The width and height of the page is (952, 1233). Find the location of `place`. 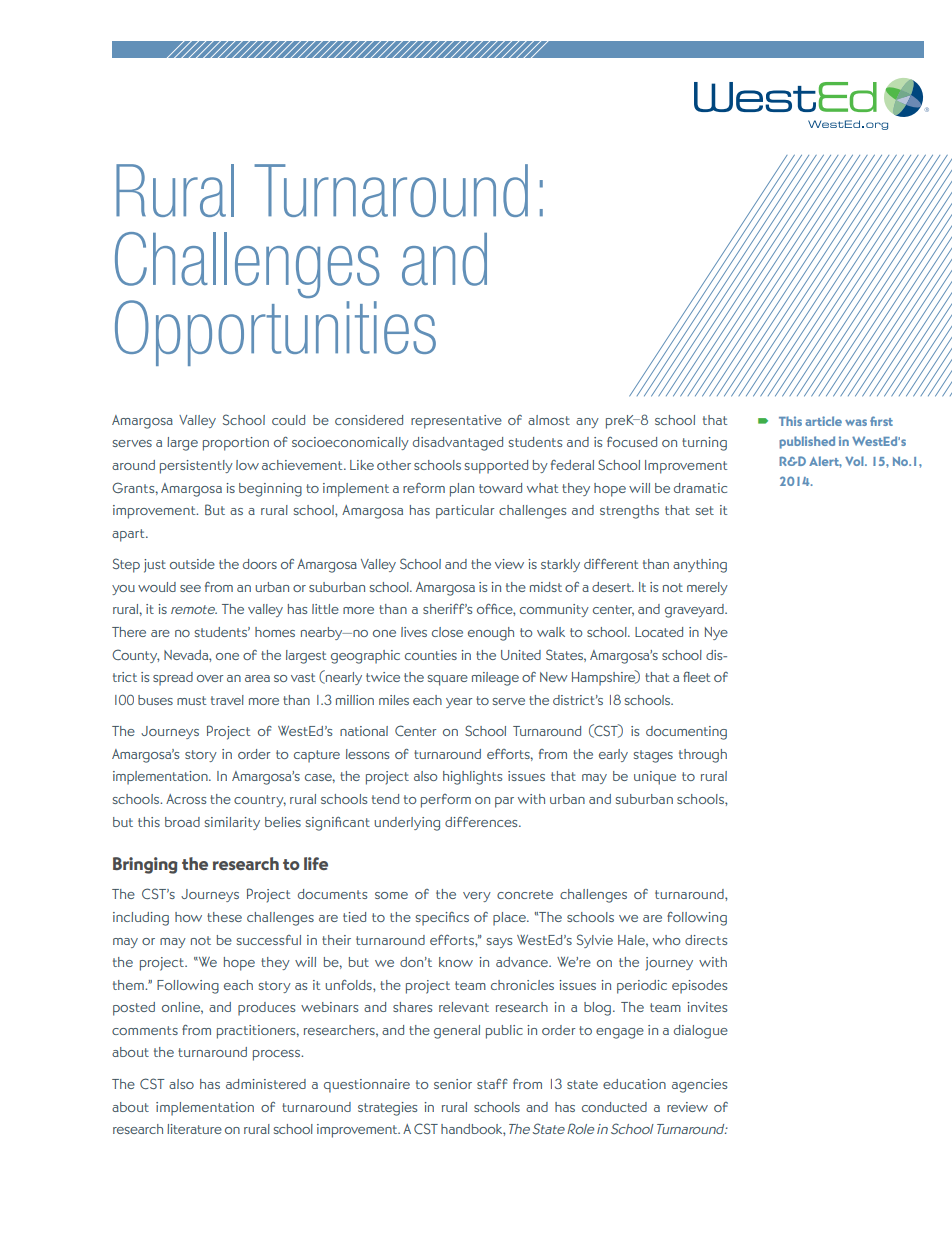

place is located at coordinates (510, 919).
